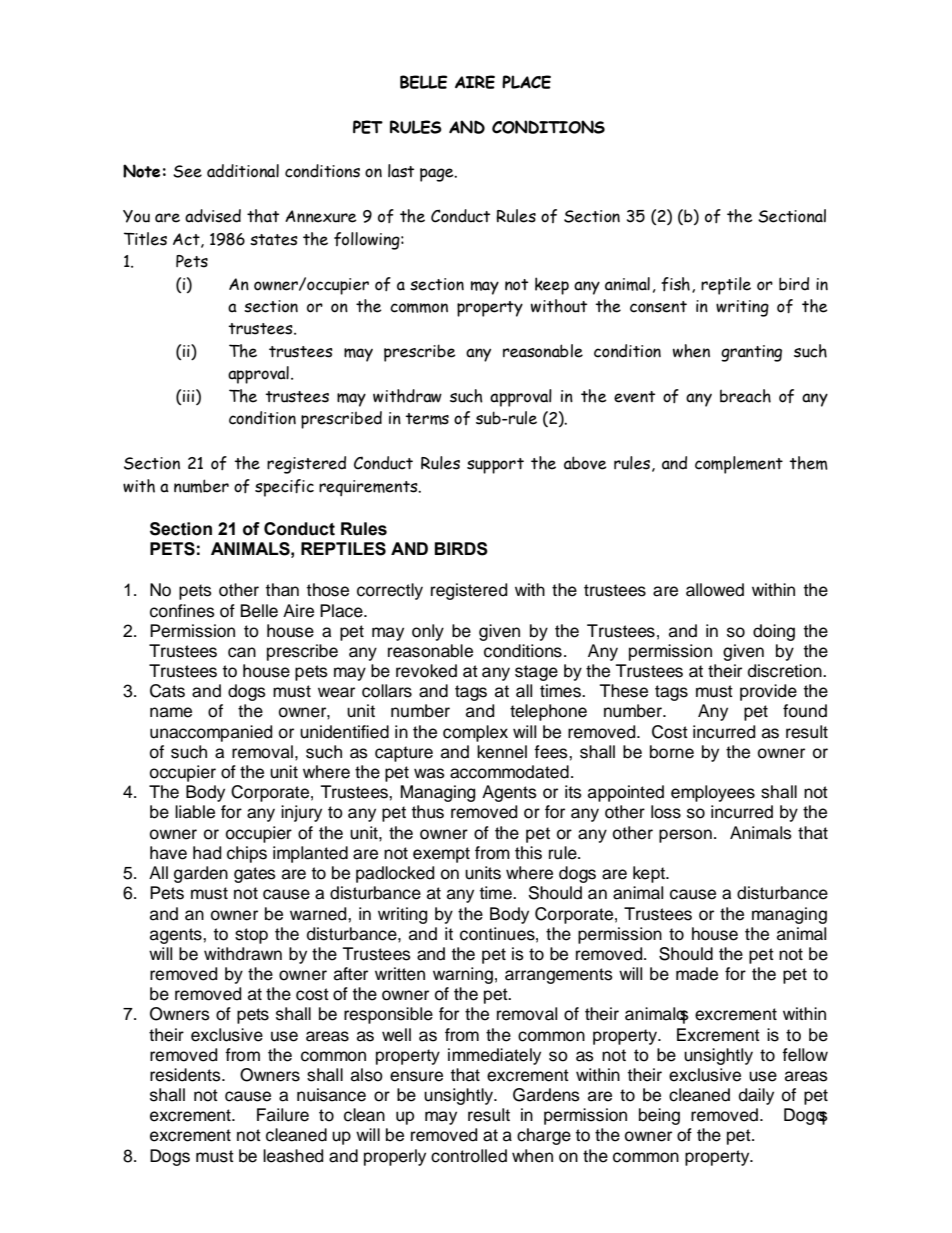 Image resolution: width=952 pixels, height=1233 pixels. I want to click on advised, so click(213, 216).
